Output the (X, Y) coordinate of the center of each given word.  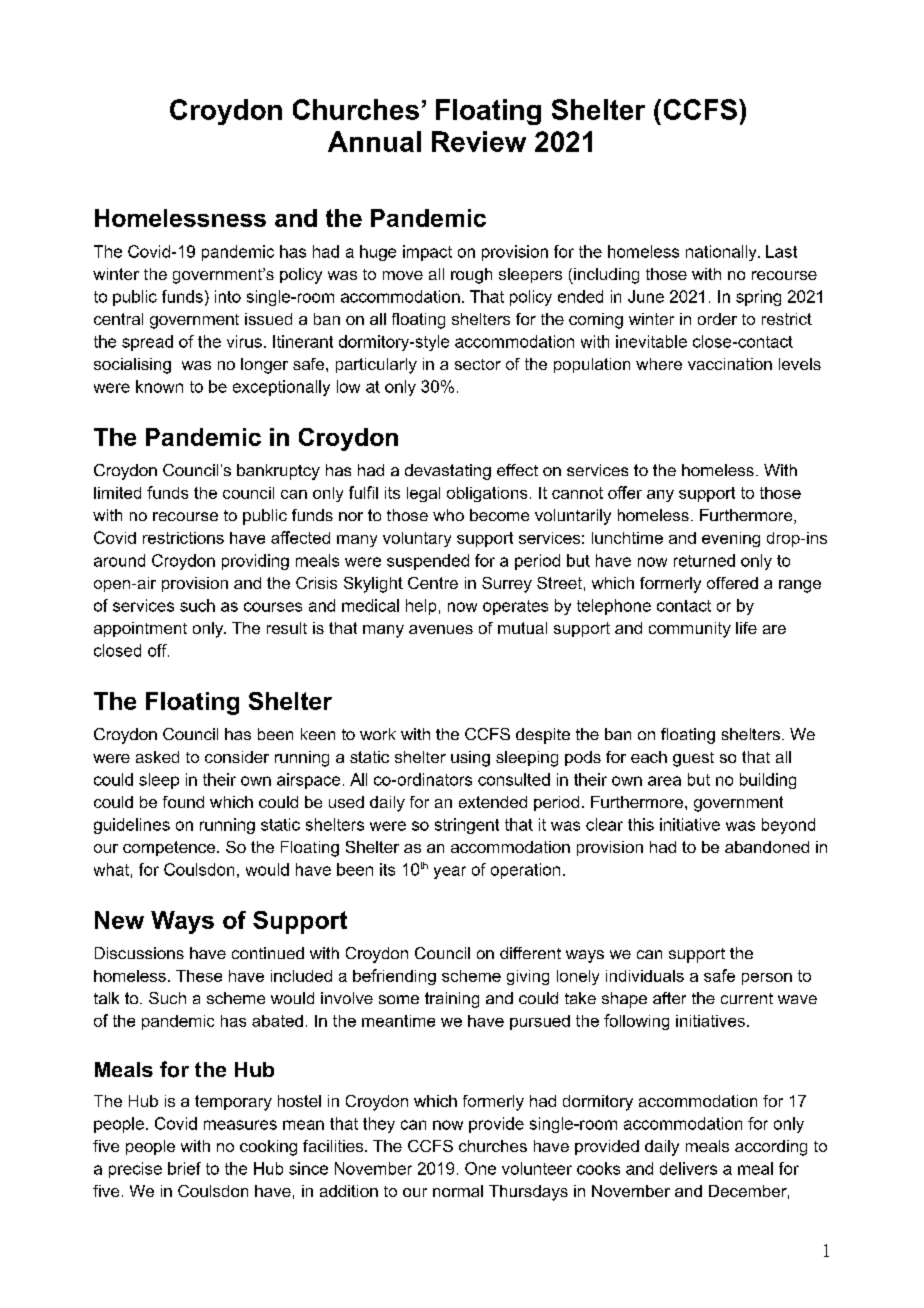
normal (458, 1191)
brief (184, 1168)
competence (169, 848)
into (228, 296)
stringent (467, 826)
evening (731, 539)
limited (117, 493)
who (448, 515)
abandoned (767, 847)
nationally (722, 253)
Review (479, 141)
